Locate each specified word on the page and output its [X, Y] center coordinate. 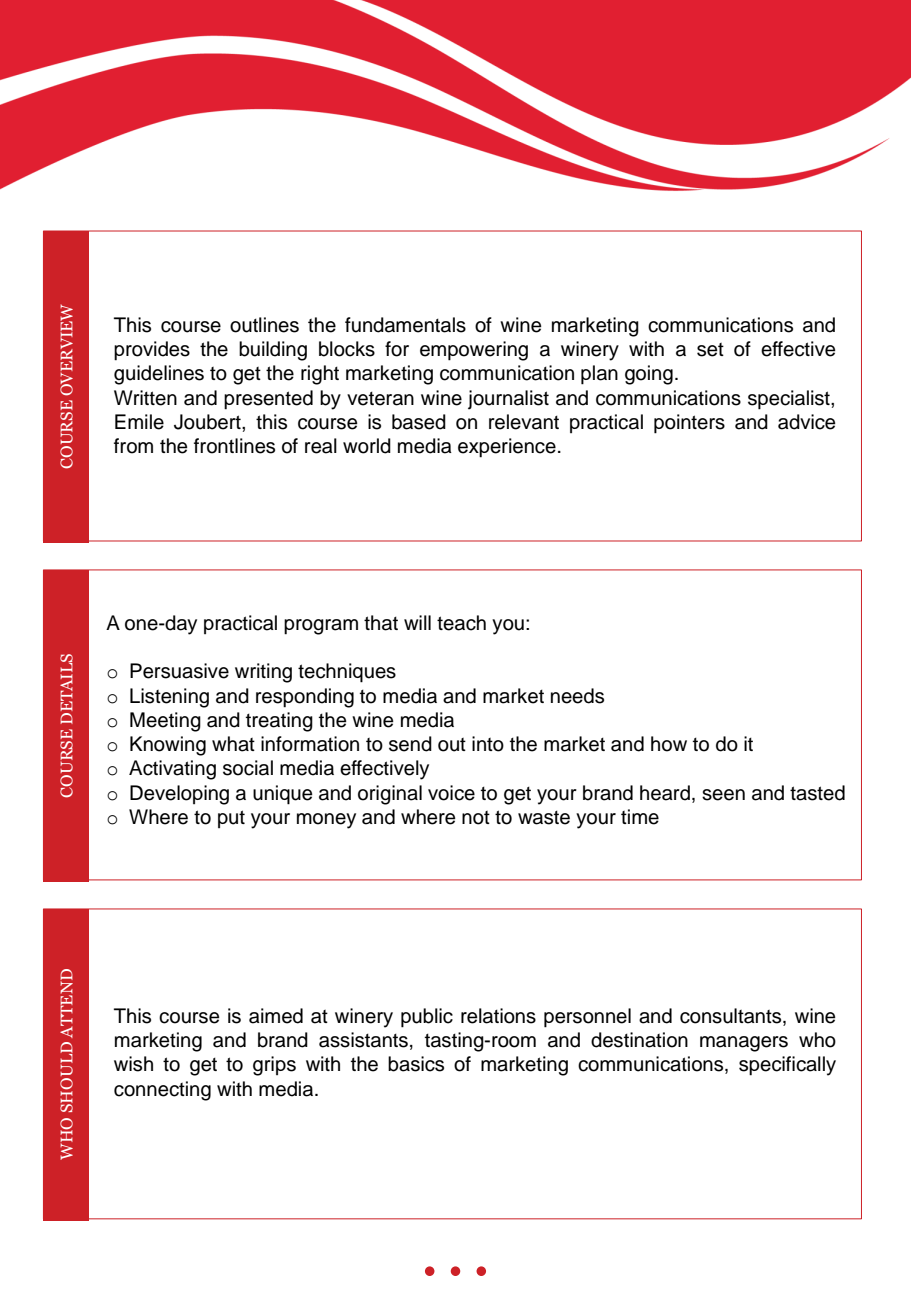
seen [723, 795]
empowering [474, 351]
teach [461, 623]
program [321, 627]
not [476, 818]
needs [577, 696]
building [273, 351]
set [710, 350]
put [231, 819]
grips [274, 1066]
